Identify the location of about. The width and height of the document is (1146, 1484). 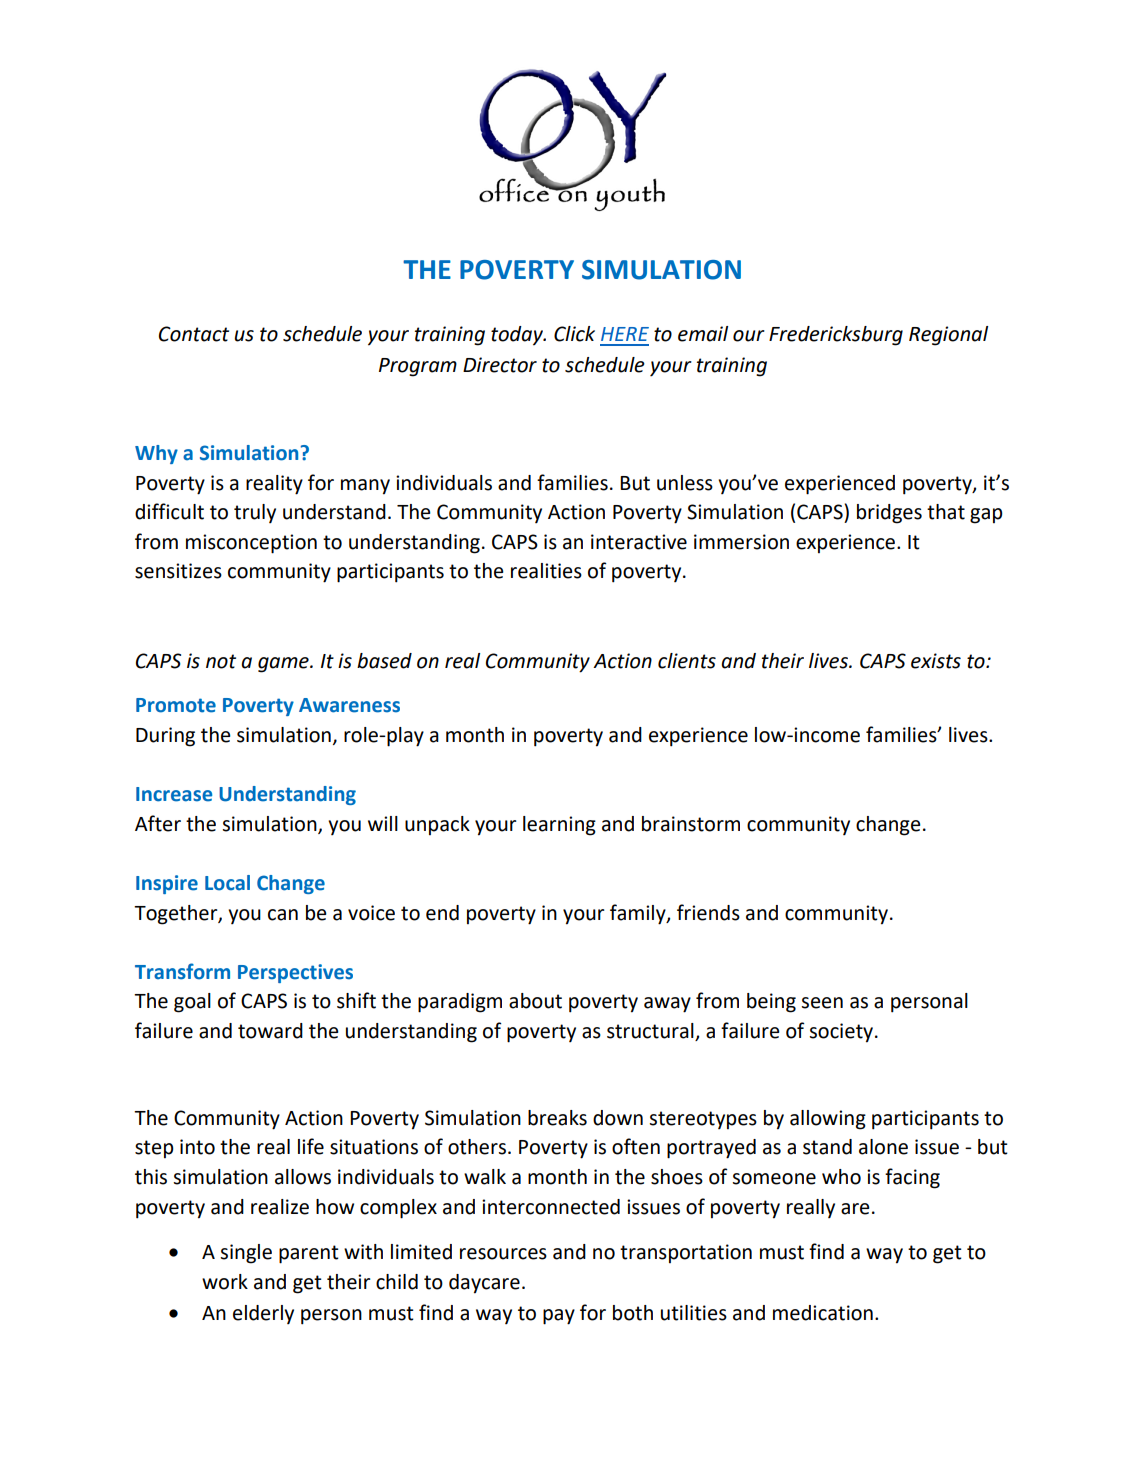
(535, 1001).
